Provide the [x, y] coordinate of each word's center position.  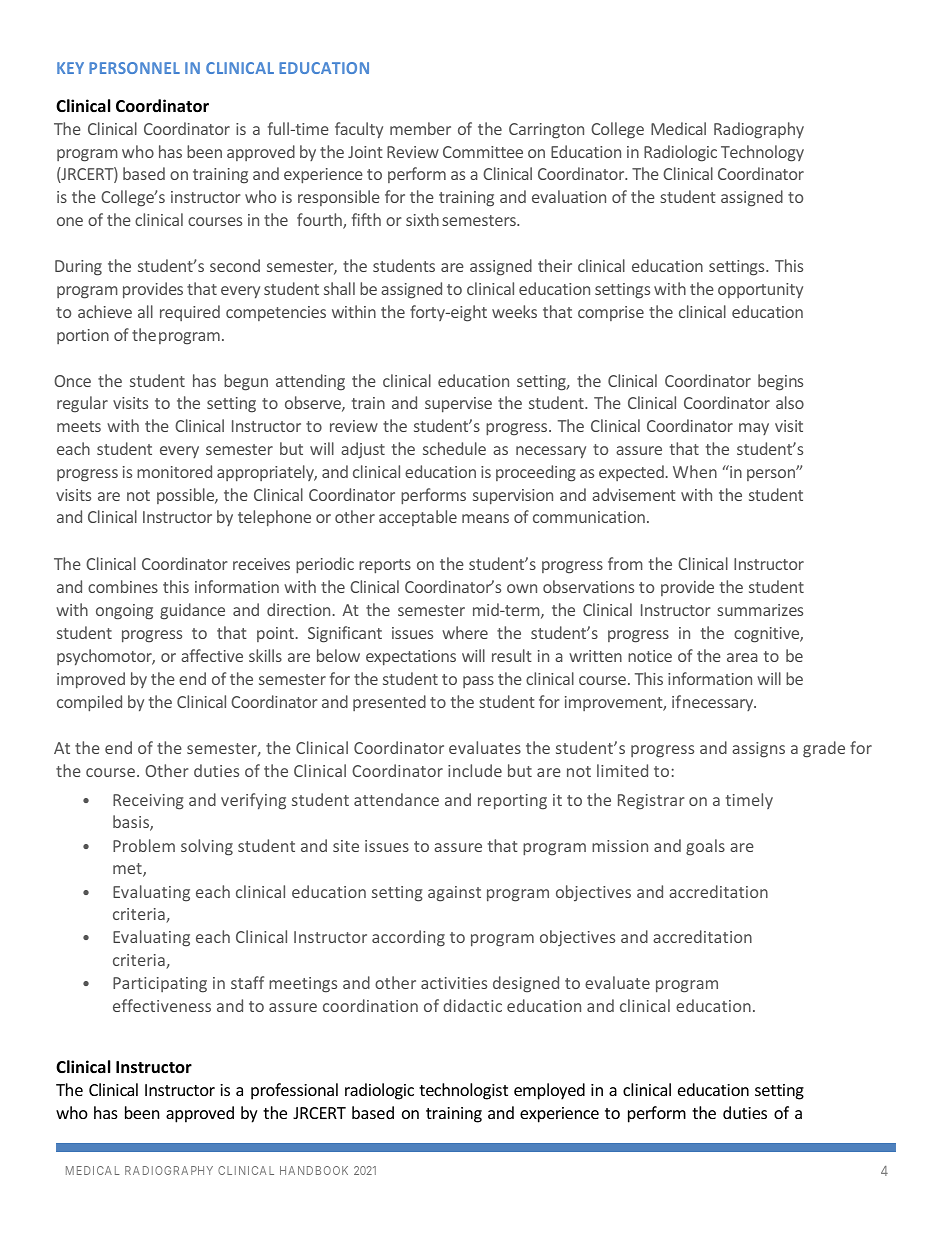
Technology [762, 153]
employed [549, 1091]
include [475, 770]
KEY [70, 68]
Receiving [148, 802]
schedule [454, 448]
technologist [463, 1091]
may [754, 429]
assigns [758, 750]
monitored [174, 471]
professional [294, 1091]
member [420, 128]
